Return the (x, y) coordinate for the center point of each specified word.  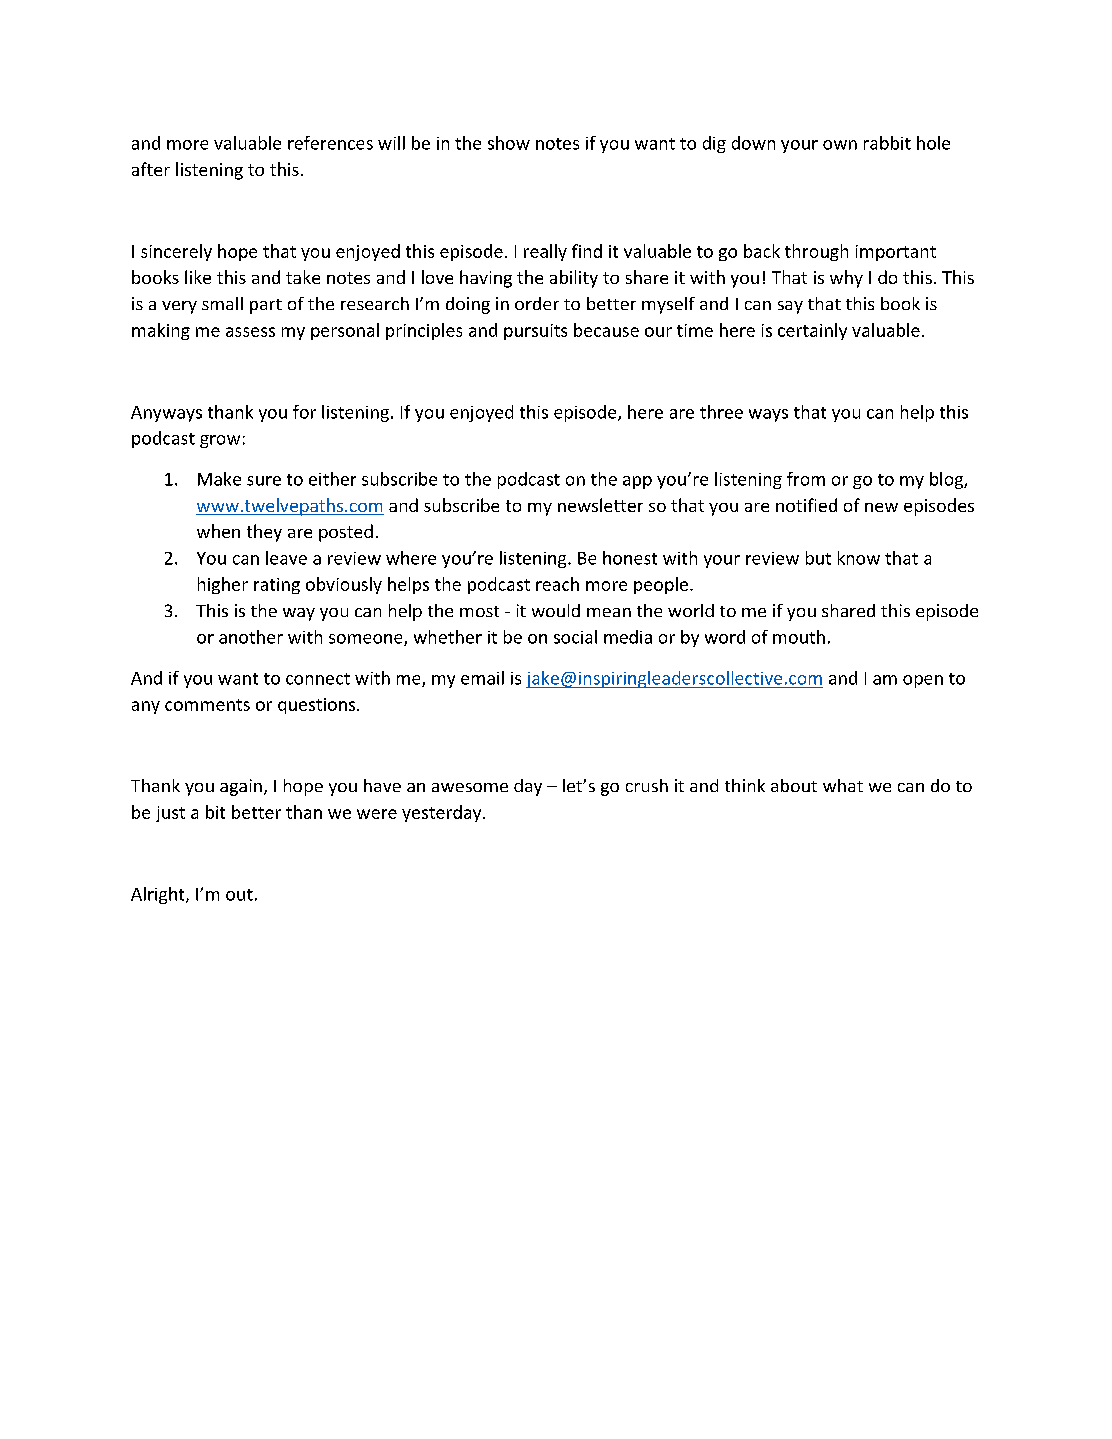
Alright (159, 895)
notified (806, 505)
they (264, 533)
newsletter (600, 505)
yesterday (443, 813)
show (509, 143)
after (151, 169)
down (753, 143)
